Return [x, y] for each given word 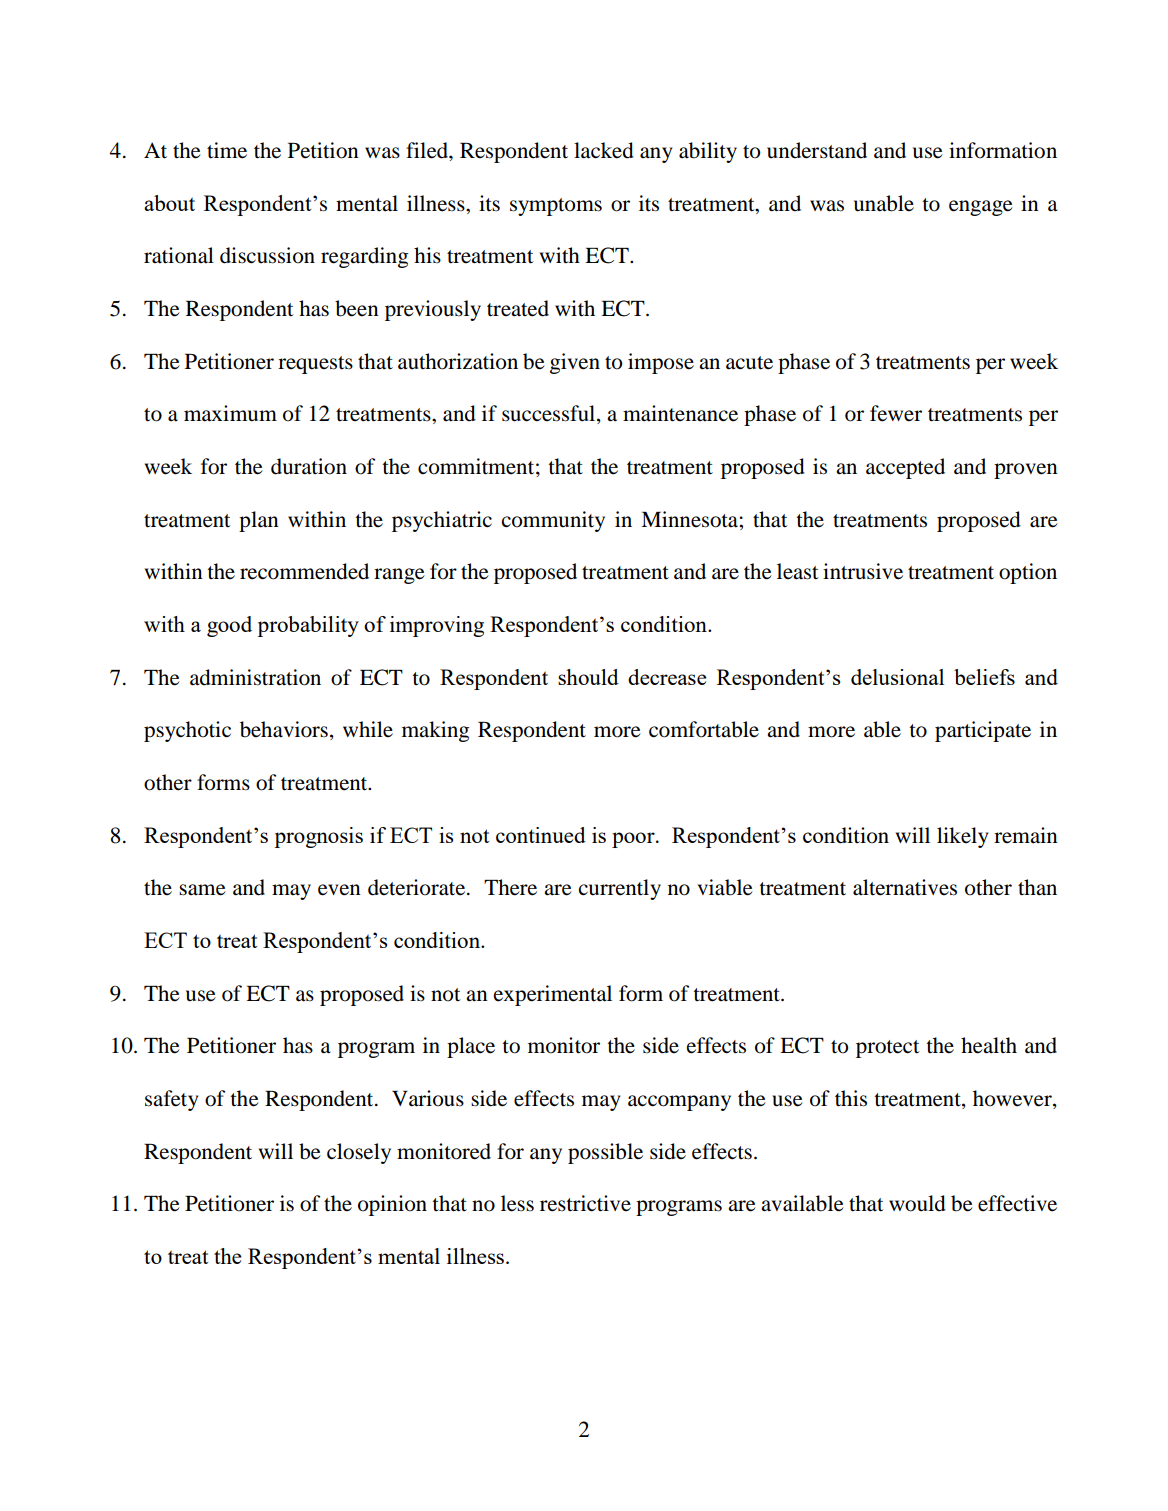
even [339, 890]
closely [359, 1153]
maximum [230, 413]
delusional [897, 677]
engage [981, 208]
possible [605, 1153]
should [588, 677]
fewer [896, 413]
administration [255, 677]
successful [550, 414]
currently [620, 889]
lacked [604, 150]
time [227, 150]
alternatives [905, 887]
